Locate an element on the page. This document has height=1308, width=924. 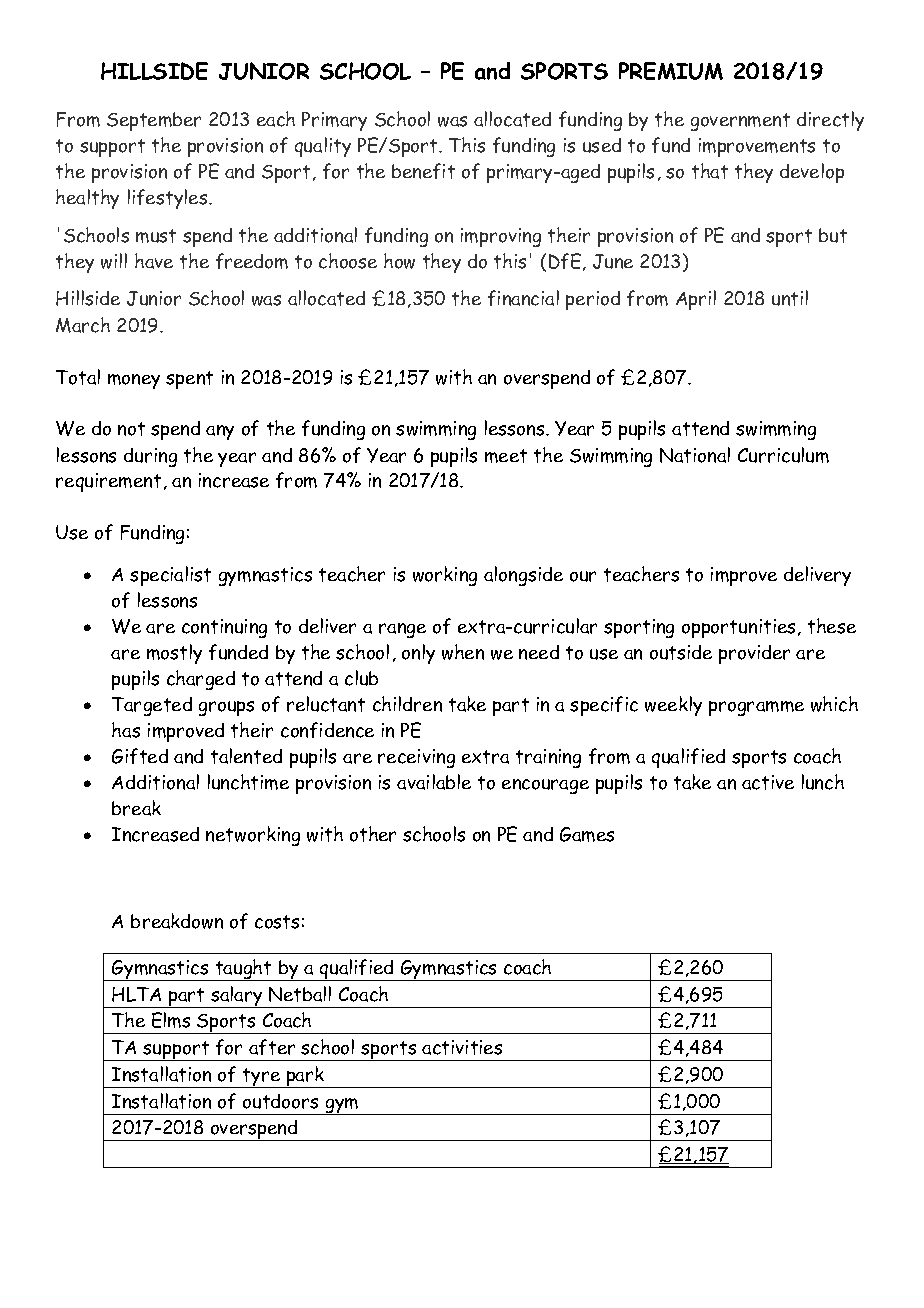
benefit is located at coordinates (423, 171).
